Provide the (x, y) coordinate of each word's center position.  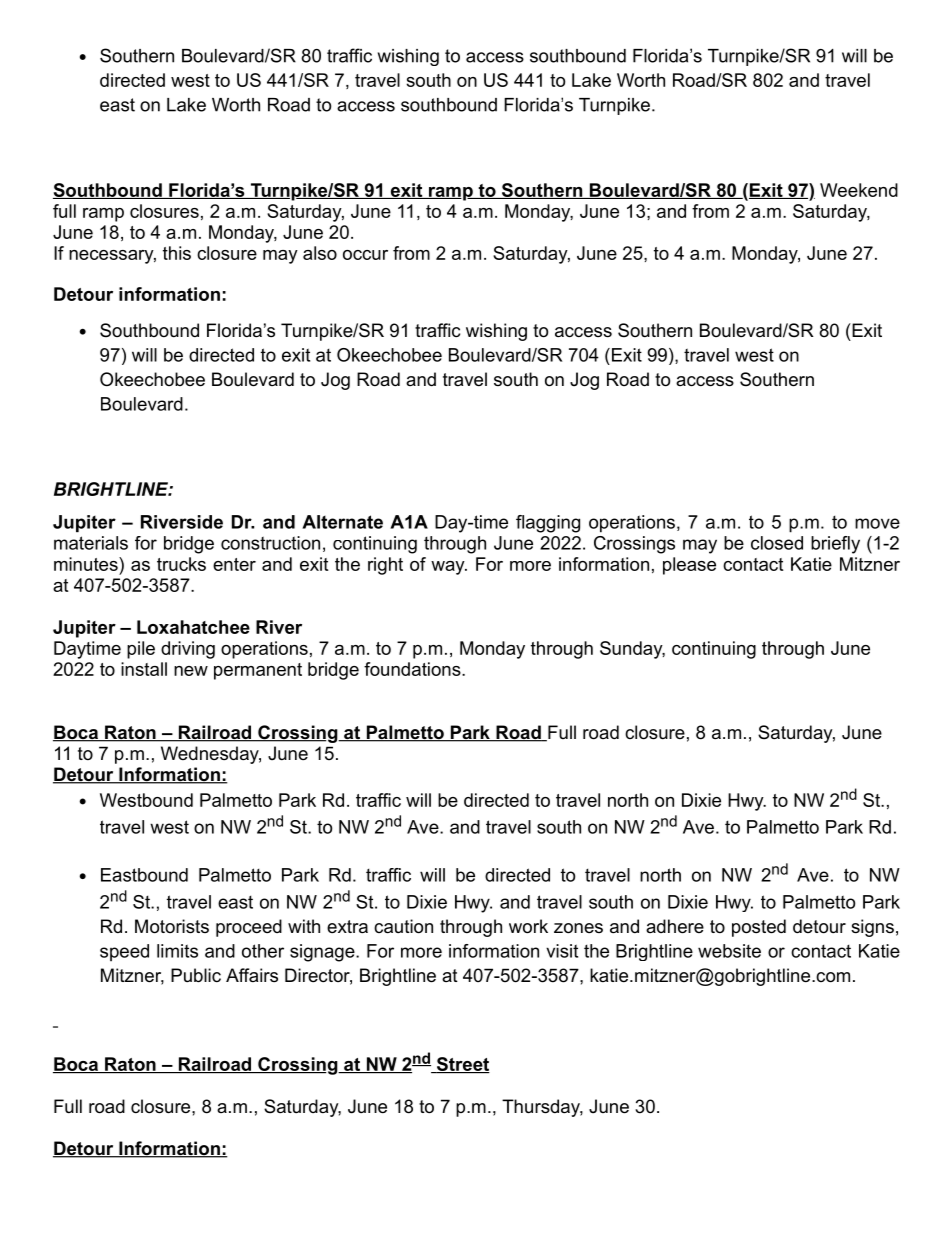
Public (196, 975)
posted (759, 928)
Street (462, 1065)
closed (777, 543)
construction (270, 543)
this (177, 253)
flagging (548, 524)
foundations (413, 669)
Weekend (859, 190)
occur (365, 255)
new (191, 671)
